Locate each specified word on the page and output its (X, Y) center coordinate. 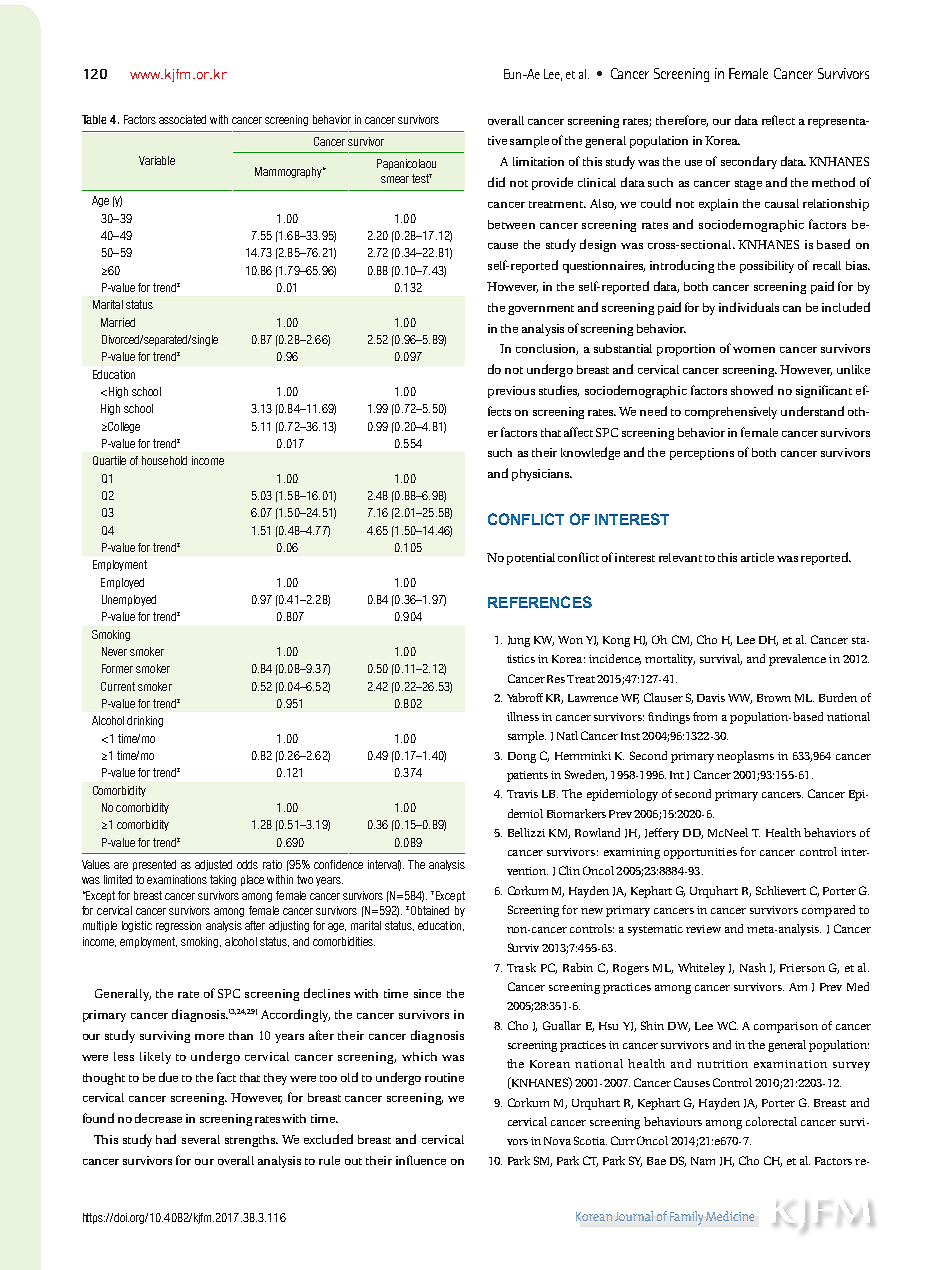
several (201, 1139)
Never (114, 651)
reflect (778, 120)
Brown (774, 698)
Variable (157, 160)
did (496, 182)
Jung (519, 641)
